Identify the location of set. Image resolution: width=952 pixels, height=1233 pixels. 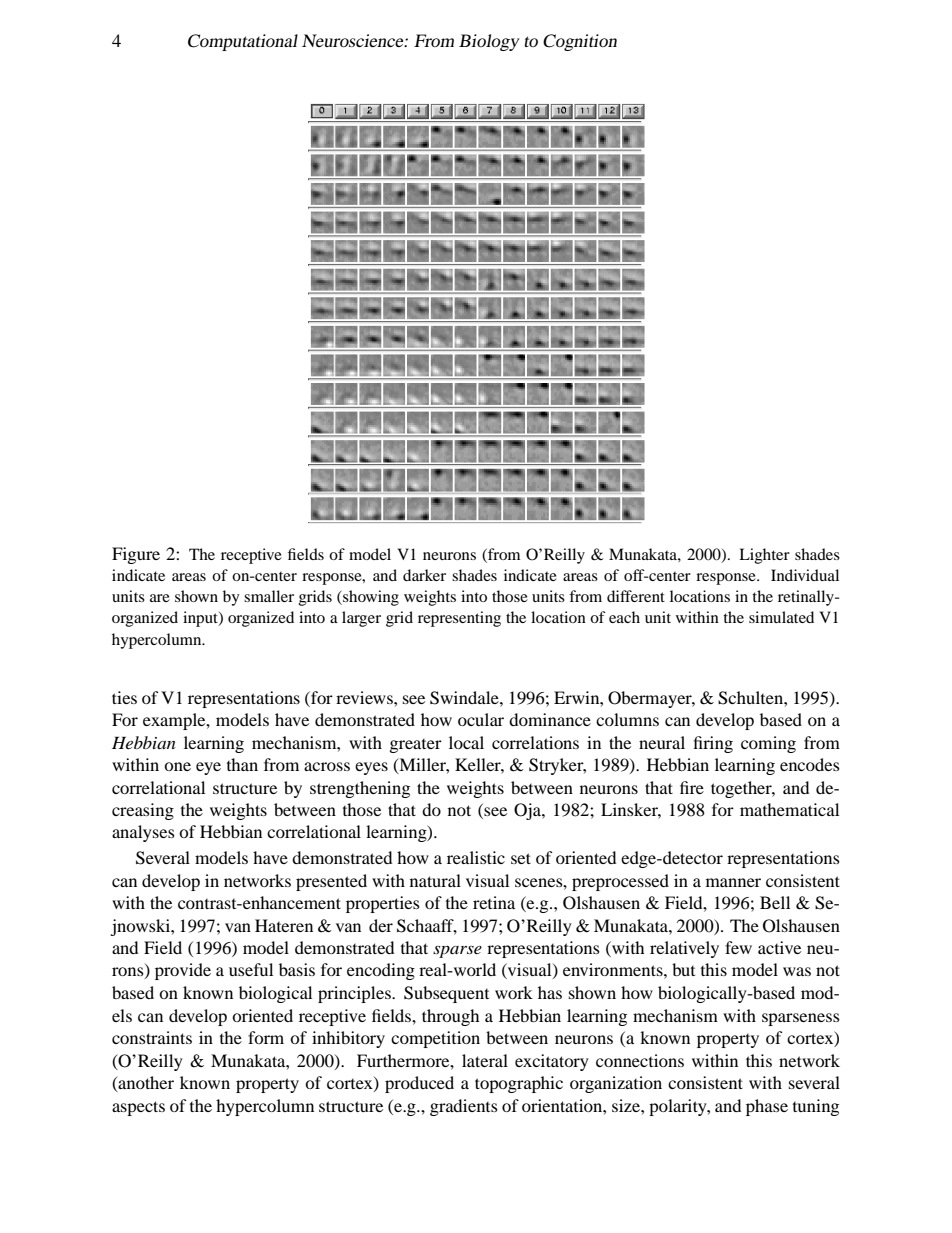
(521, 858).
